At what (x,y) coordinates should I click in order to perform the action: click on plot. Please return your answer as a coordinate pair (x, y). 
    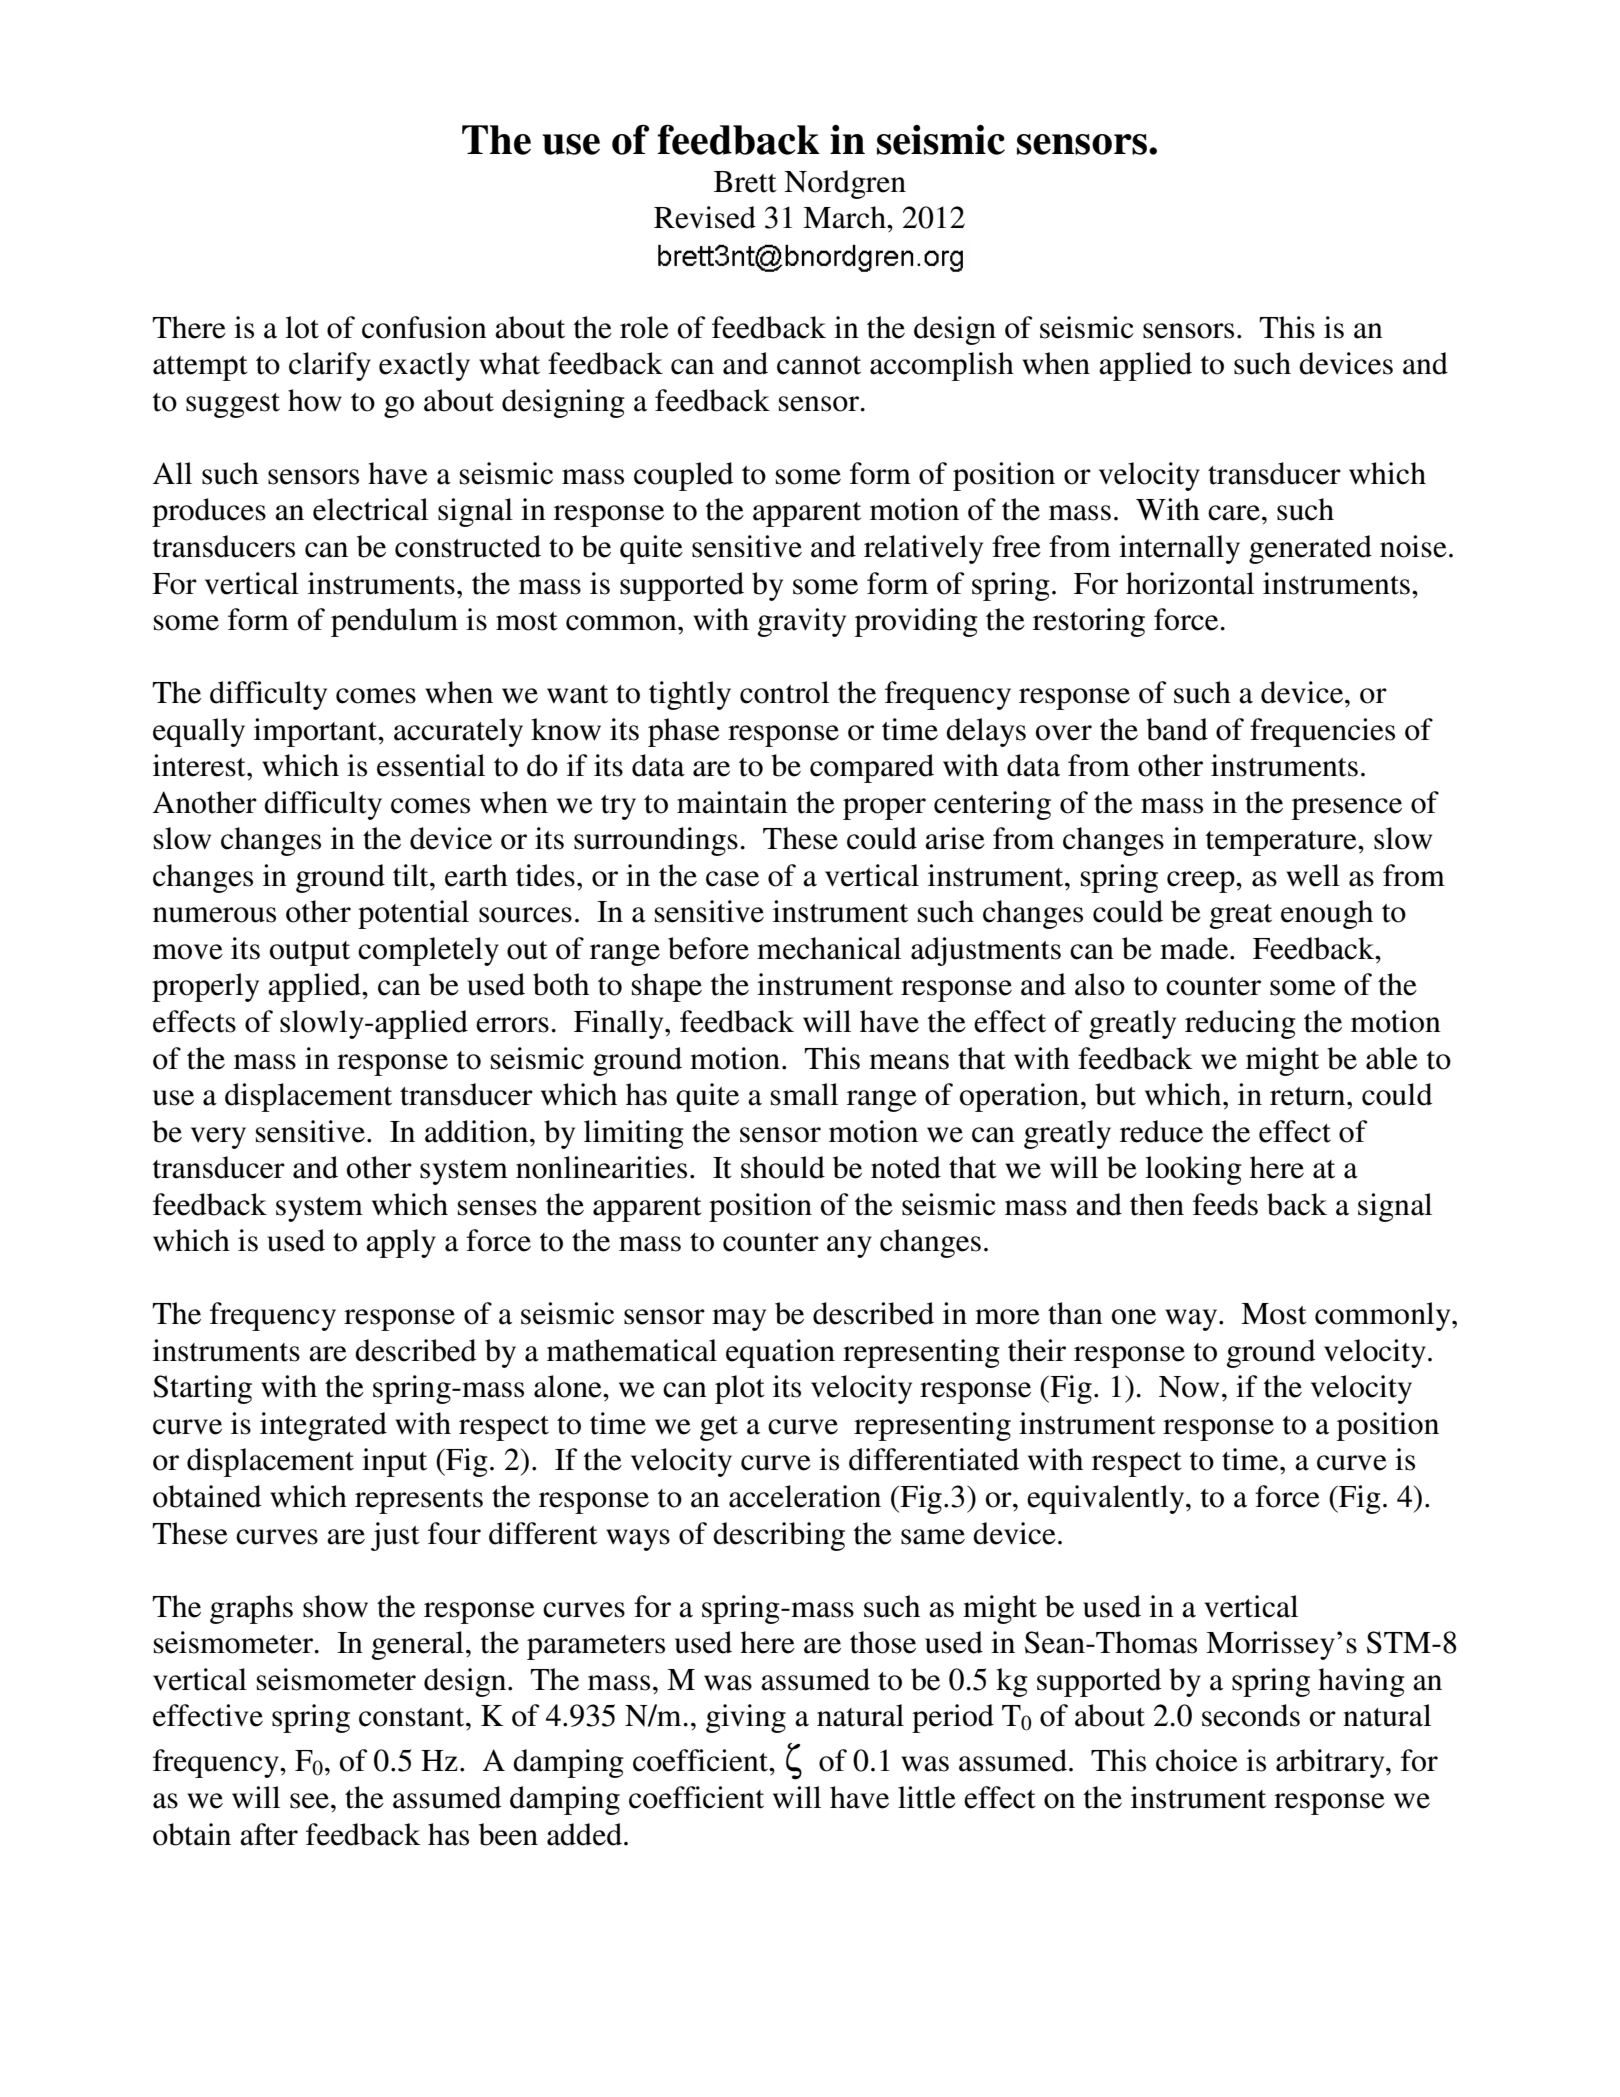
    Looking at the image, I should click on (740, 1389).
